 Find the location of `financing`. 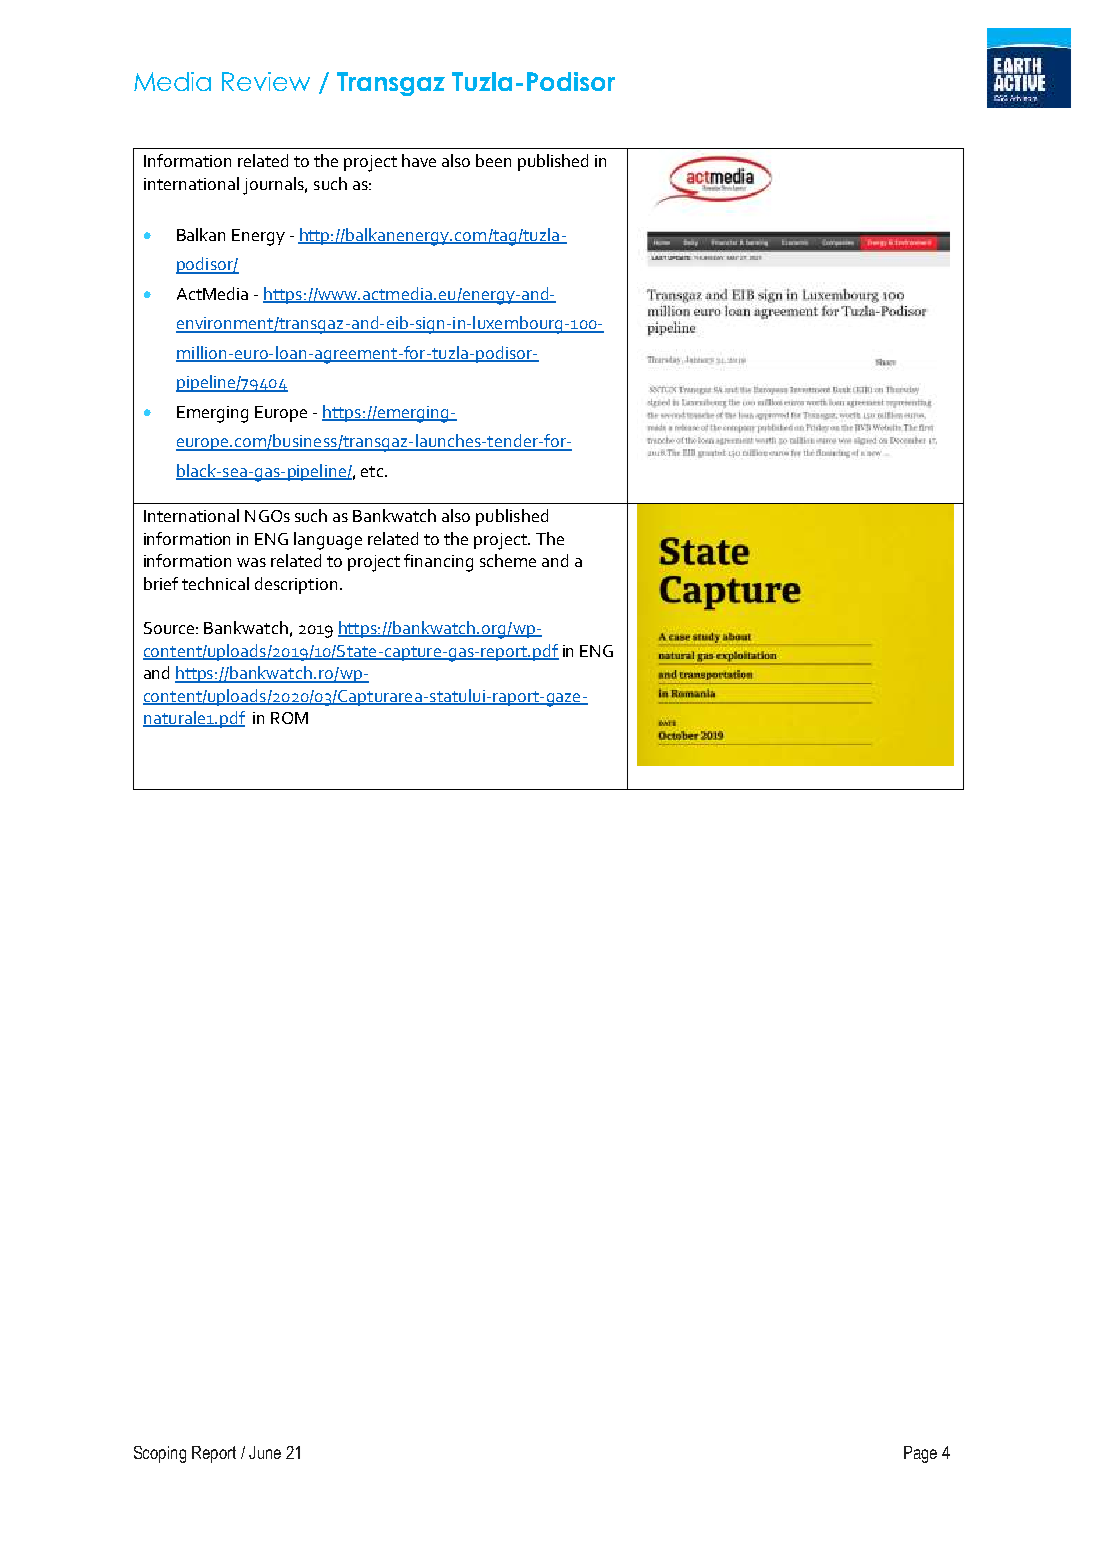

financing is located at coordinates (438, 563).
